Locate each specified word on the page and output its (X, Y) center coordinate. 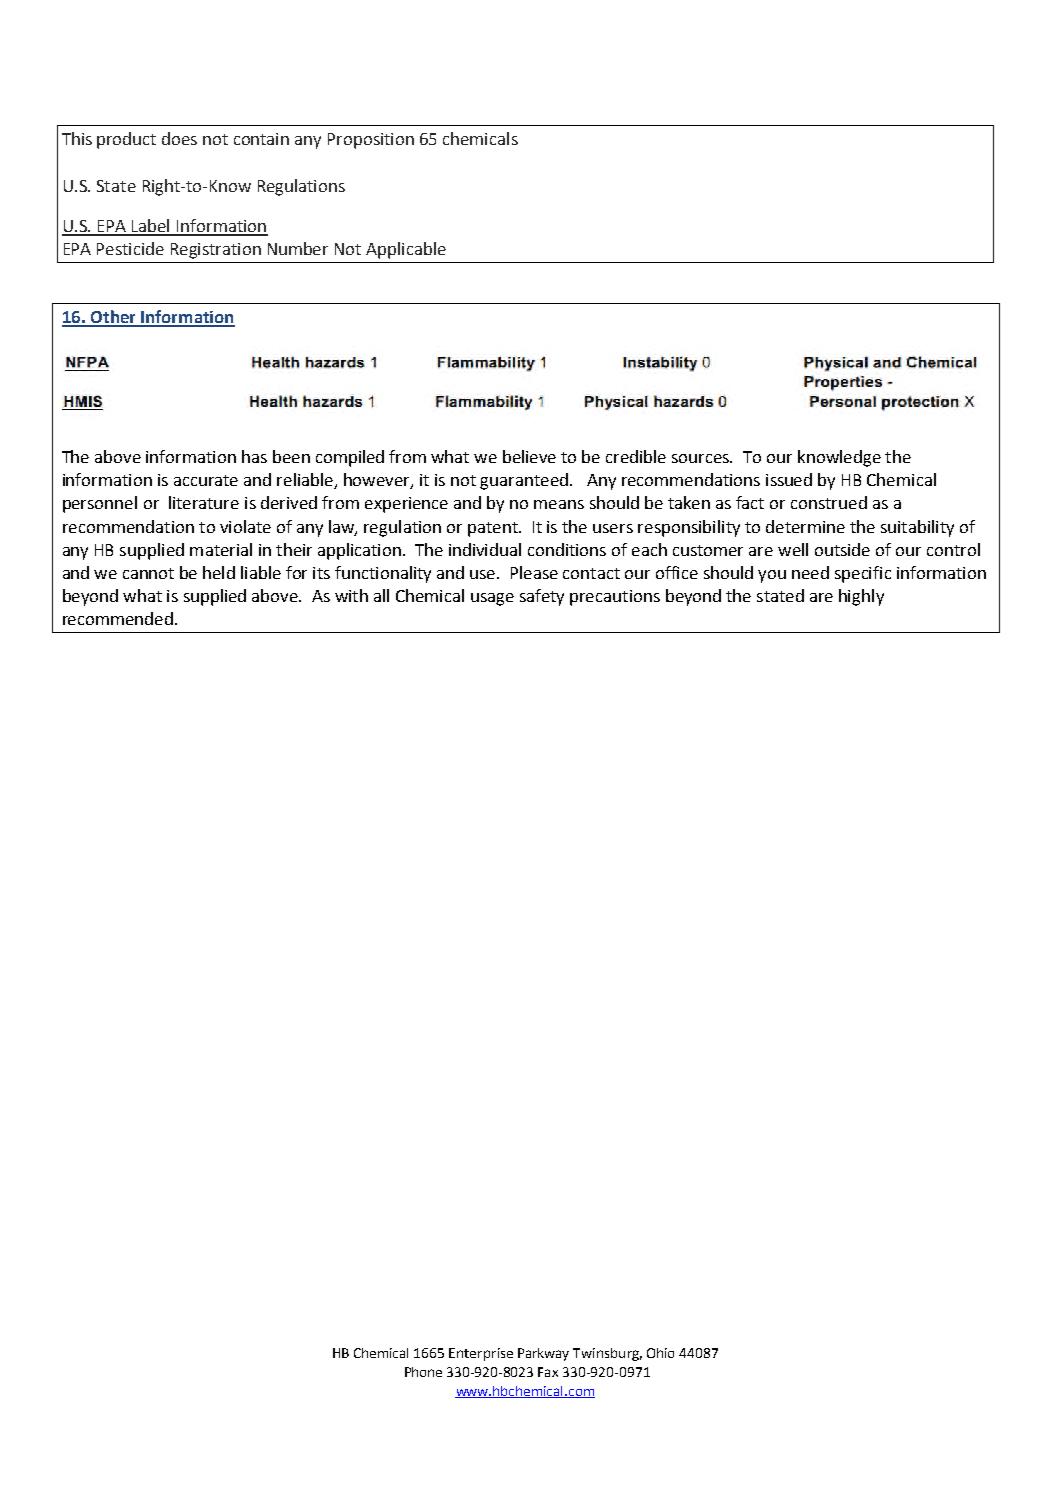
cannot (148, 573)
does (179, 138)
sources (702, 458)
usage (492, 599)
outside (842, 549)
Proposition (371, 141)
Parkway (543, 1354)
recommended (119, 618)
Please (534, 572)
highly (861, 597)
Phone (423, 1372)
